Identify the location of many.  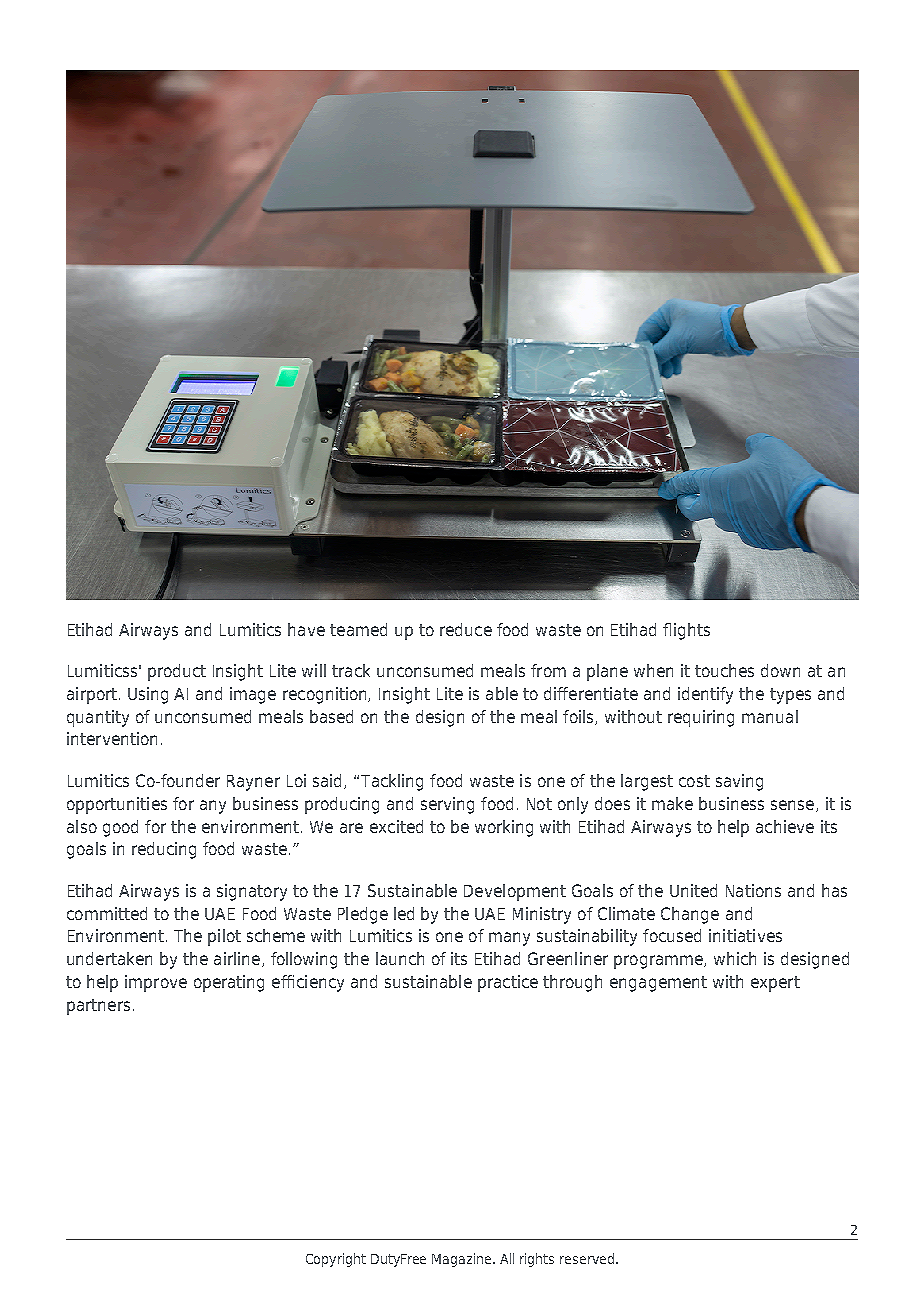
(509, 939).
